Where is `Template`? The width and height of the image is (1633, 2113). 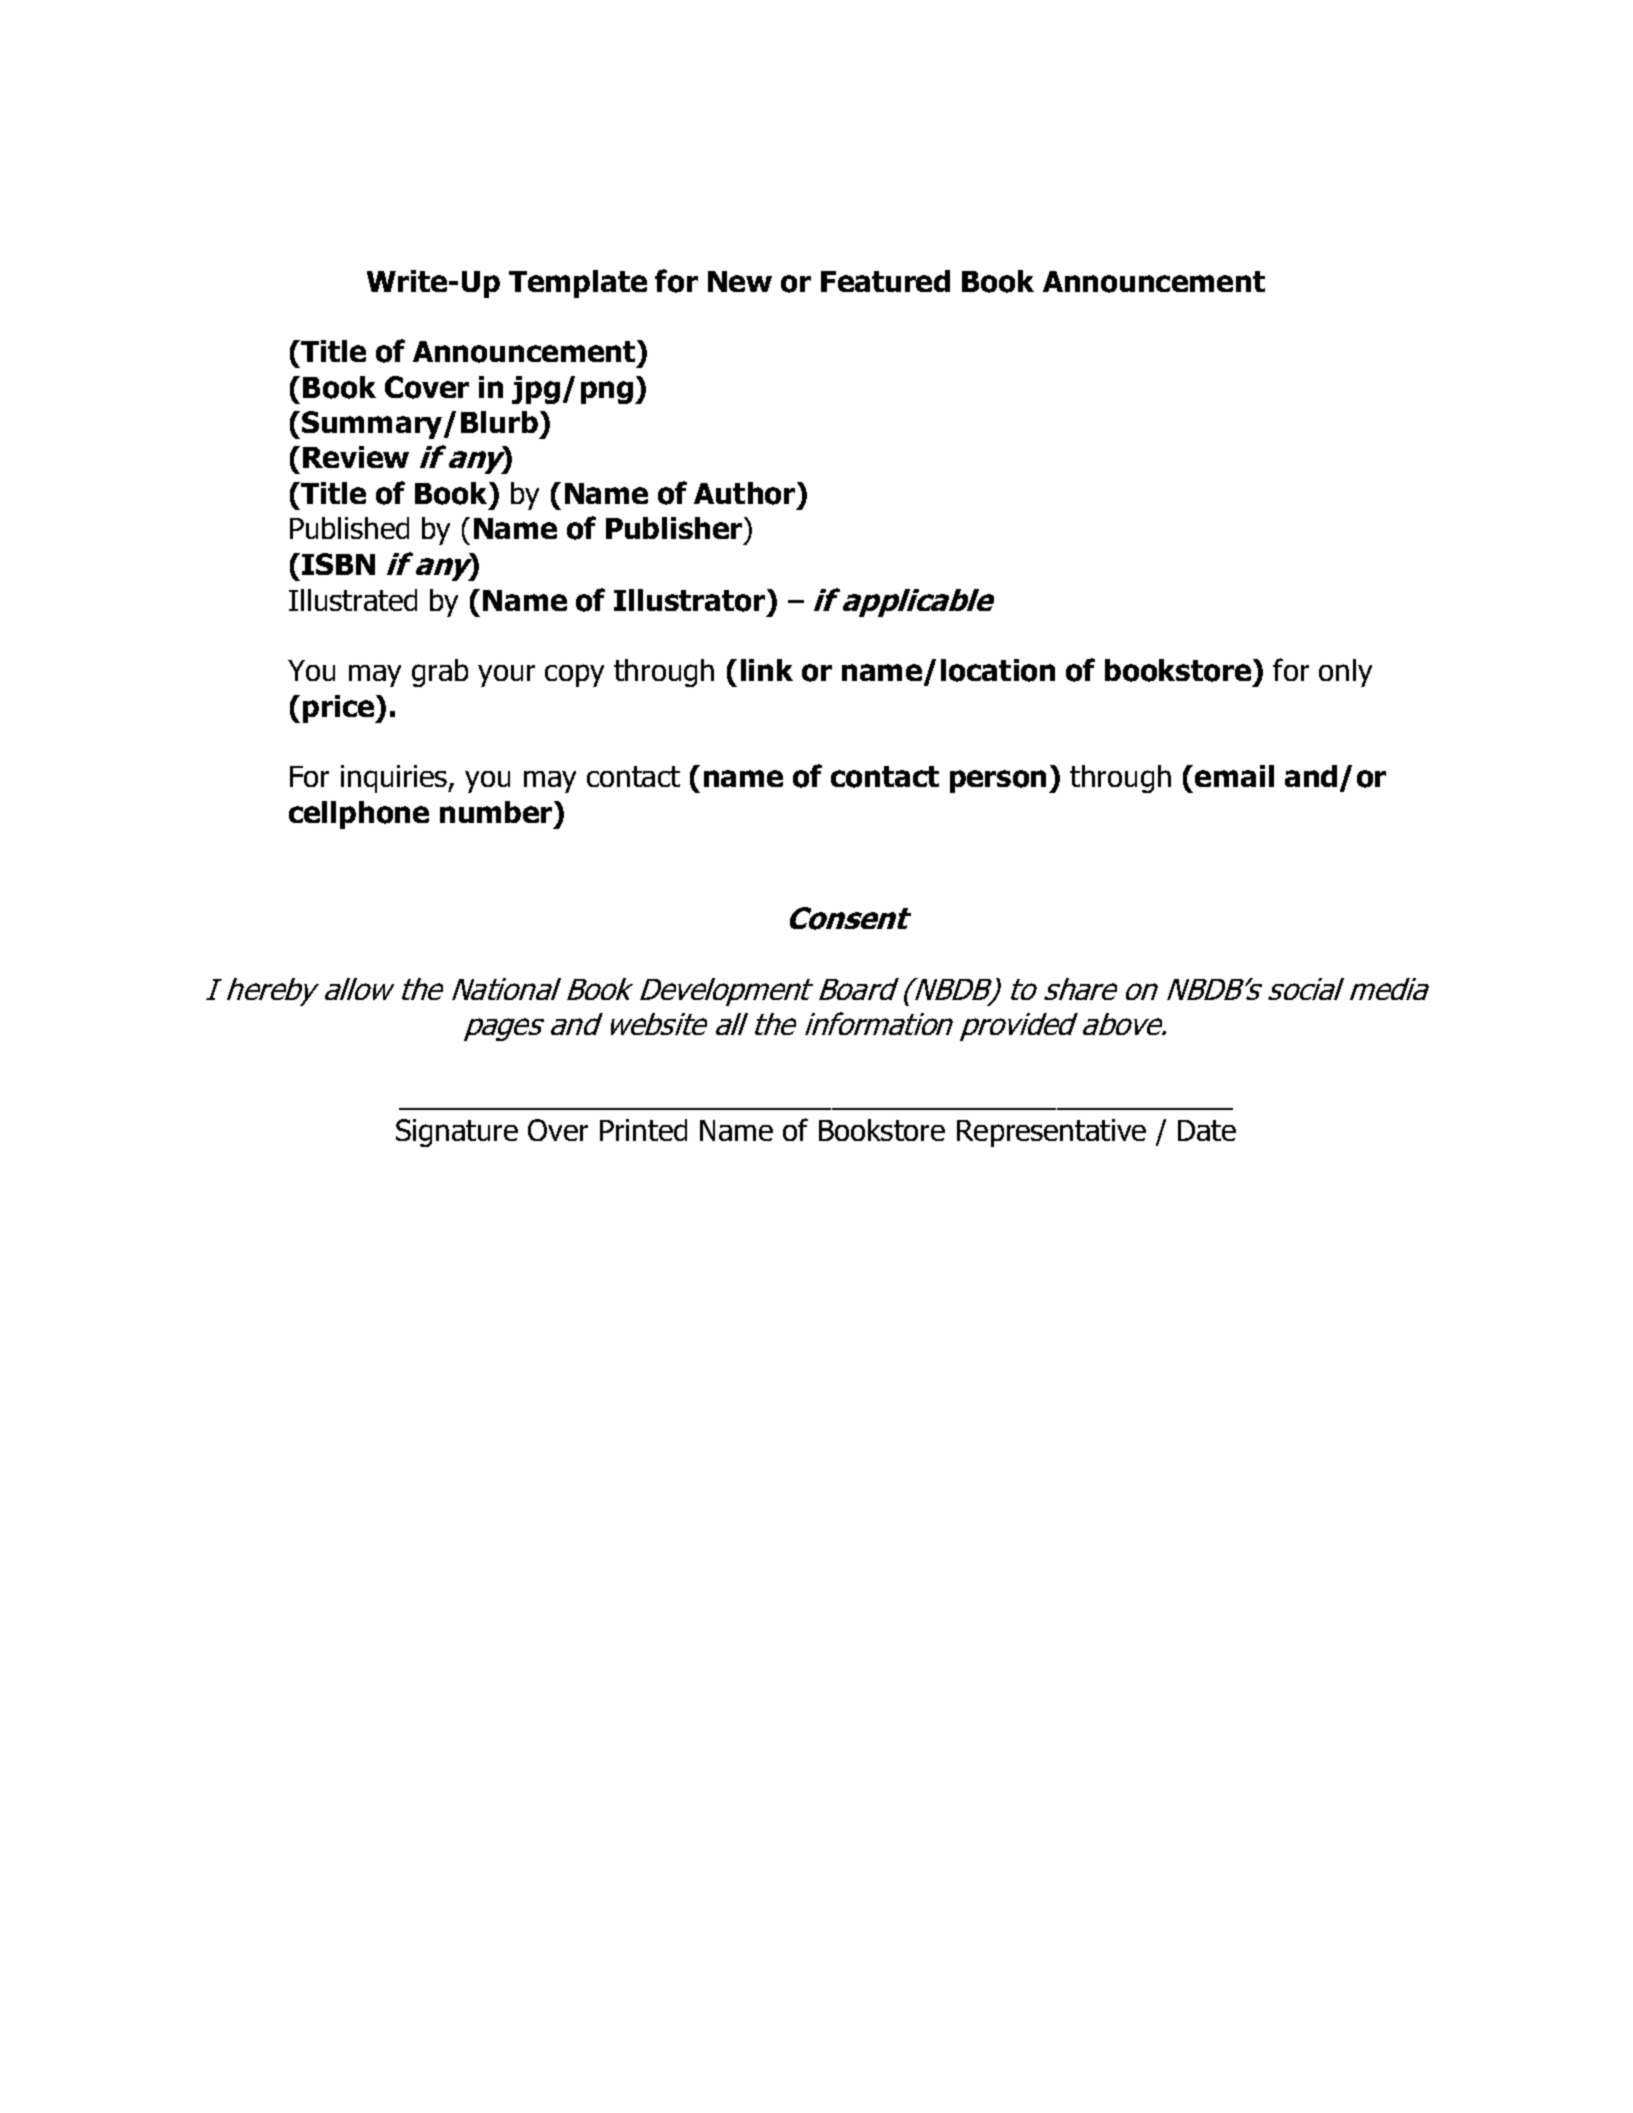
Template is located at coordinates (578, 284).
